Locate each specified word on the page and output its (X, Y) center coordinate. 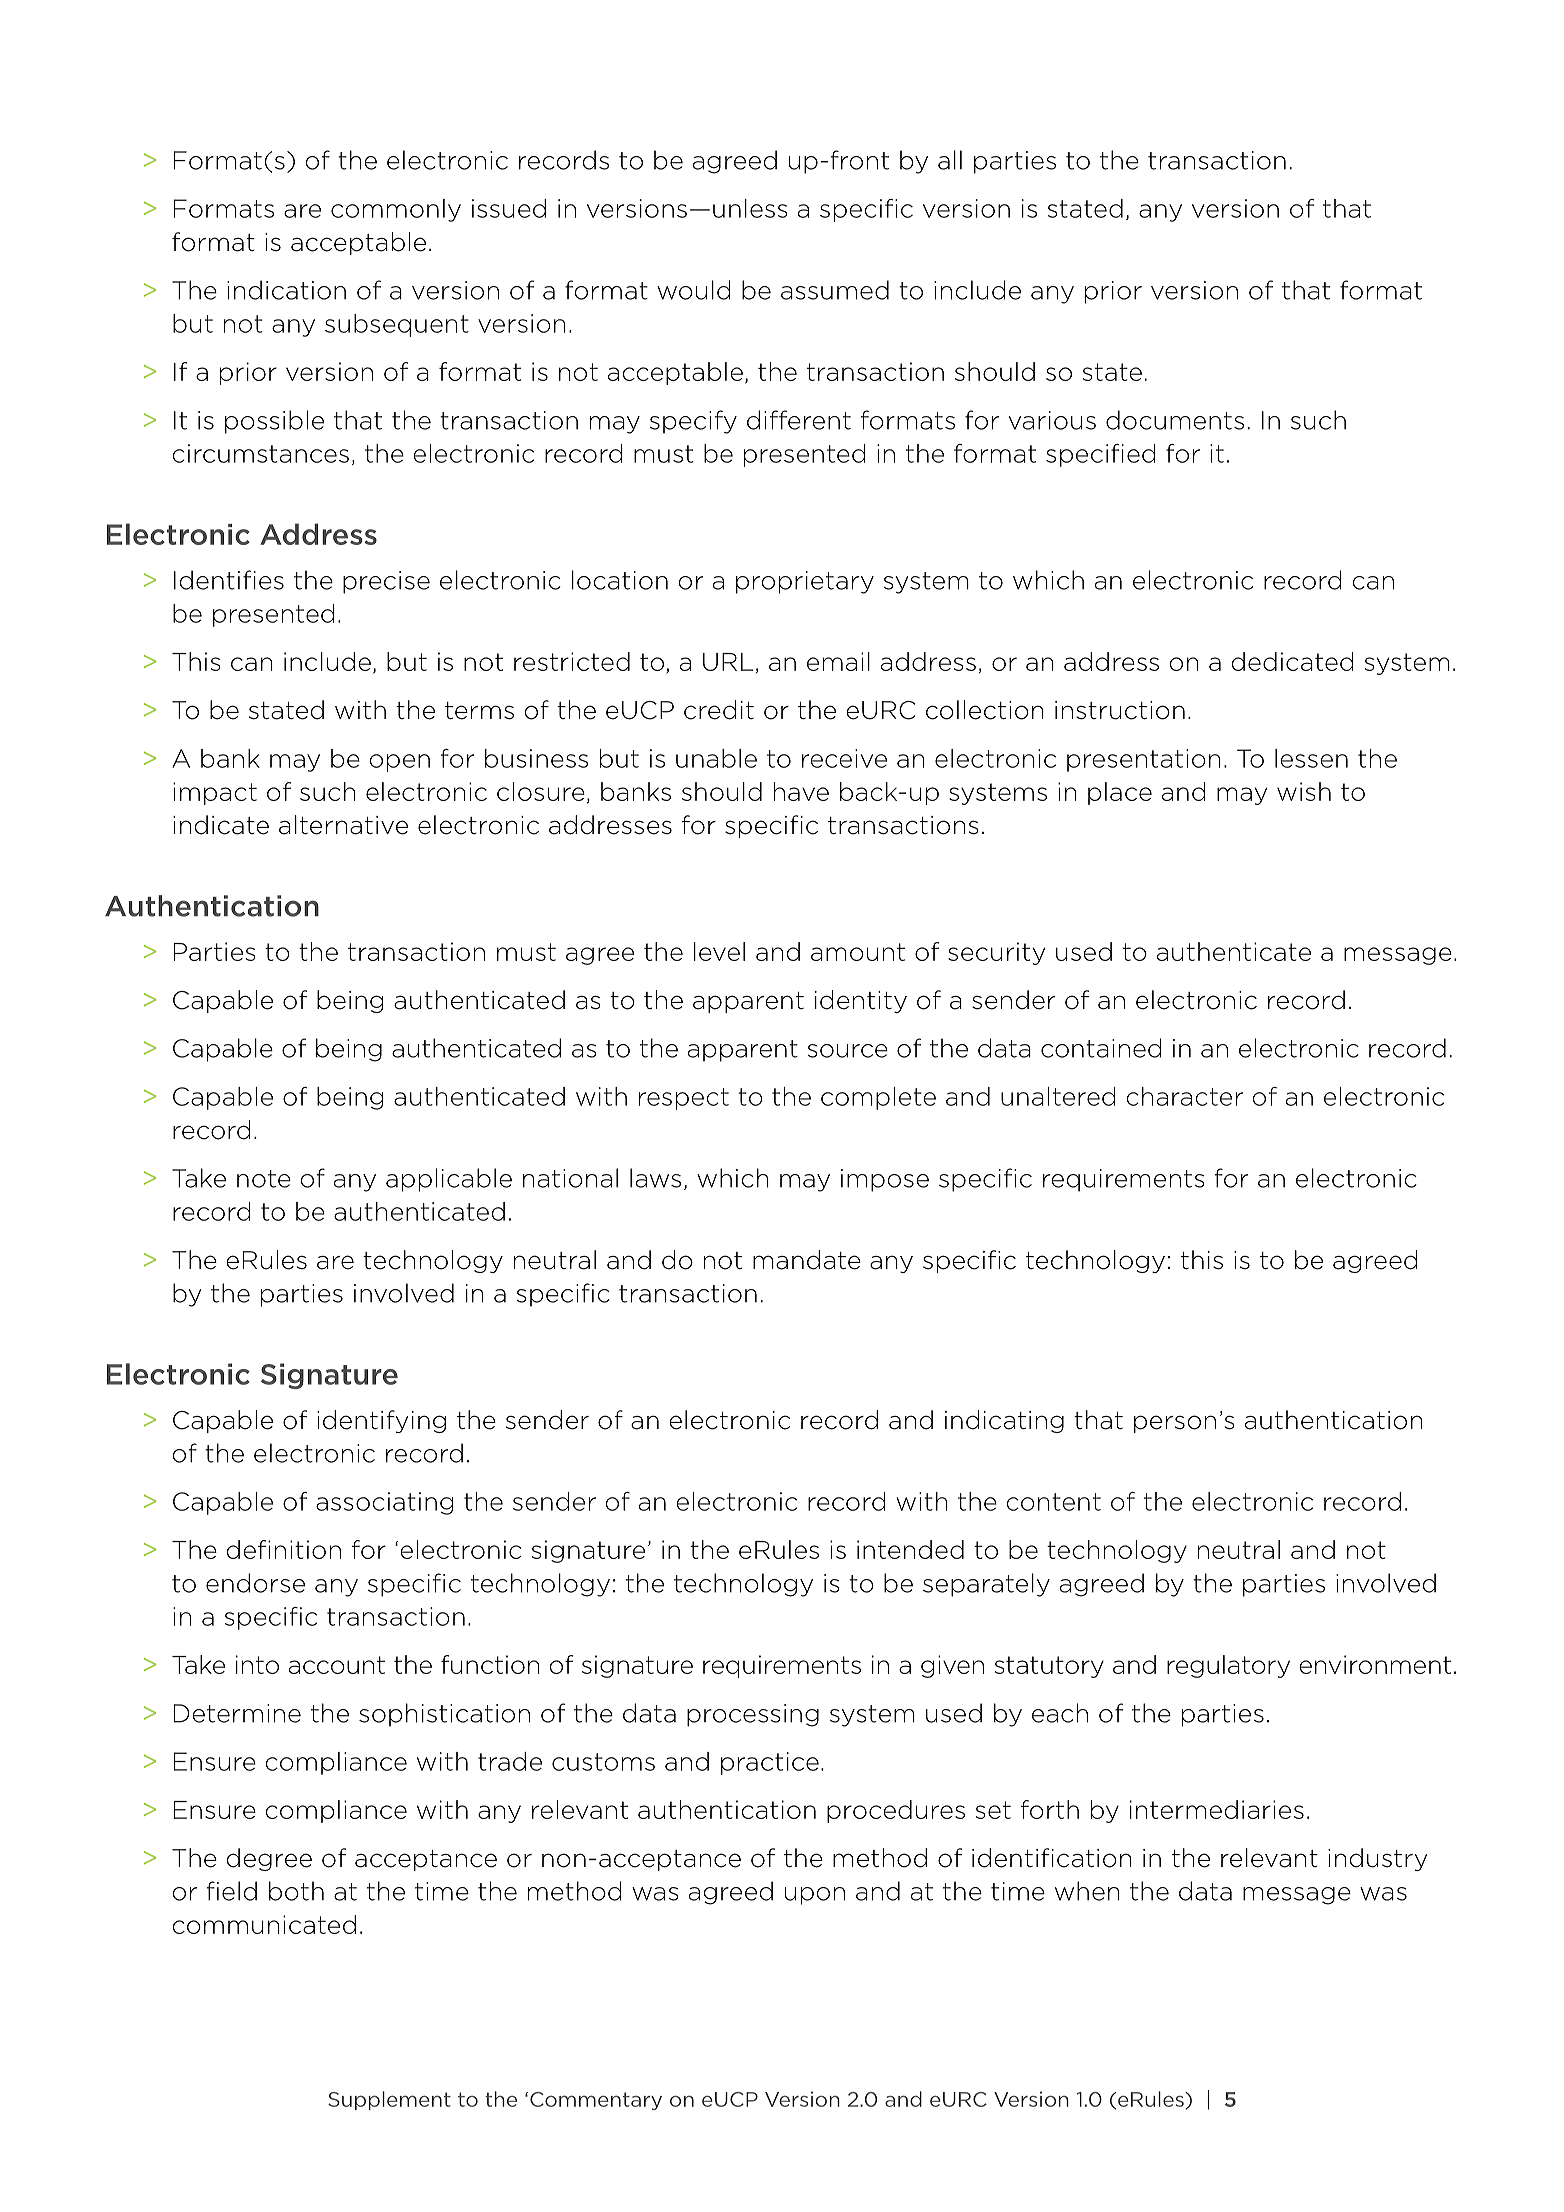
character (1184, 1096)
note (264, 1179)
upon (815, 1896)
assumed (835, 290)
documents (1175, 420)
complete (878, 1098)
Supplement (389, 2100)
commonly (396, 210)
